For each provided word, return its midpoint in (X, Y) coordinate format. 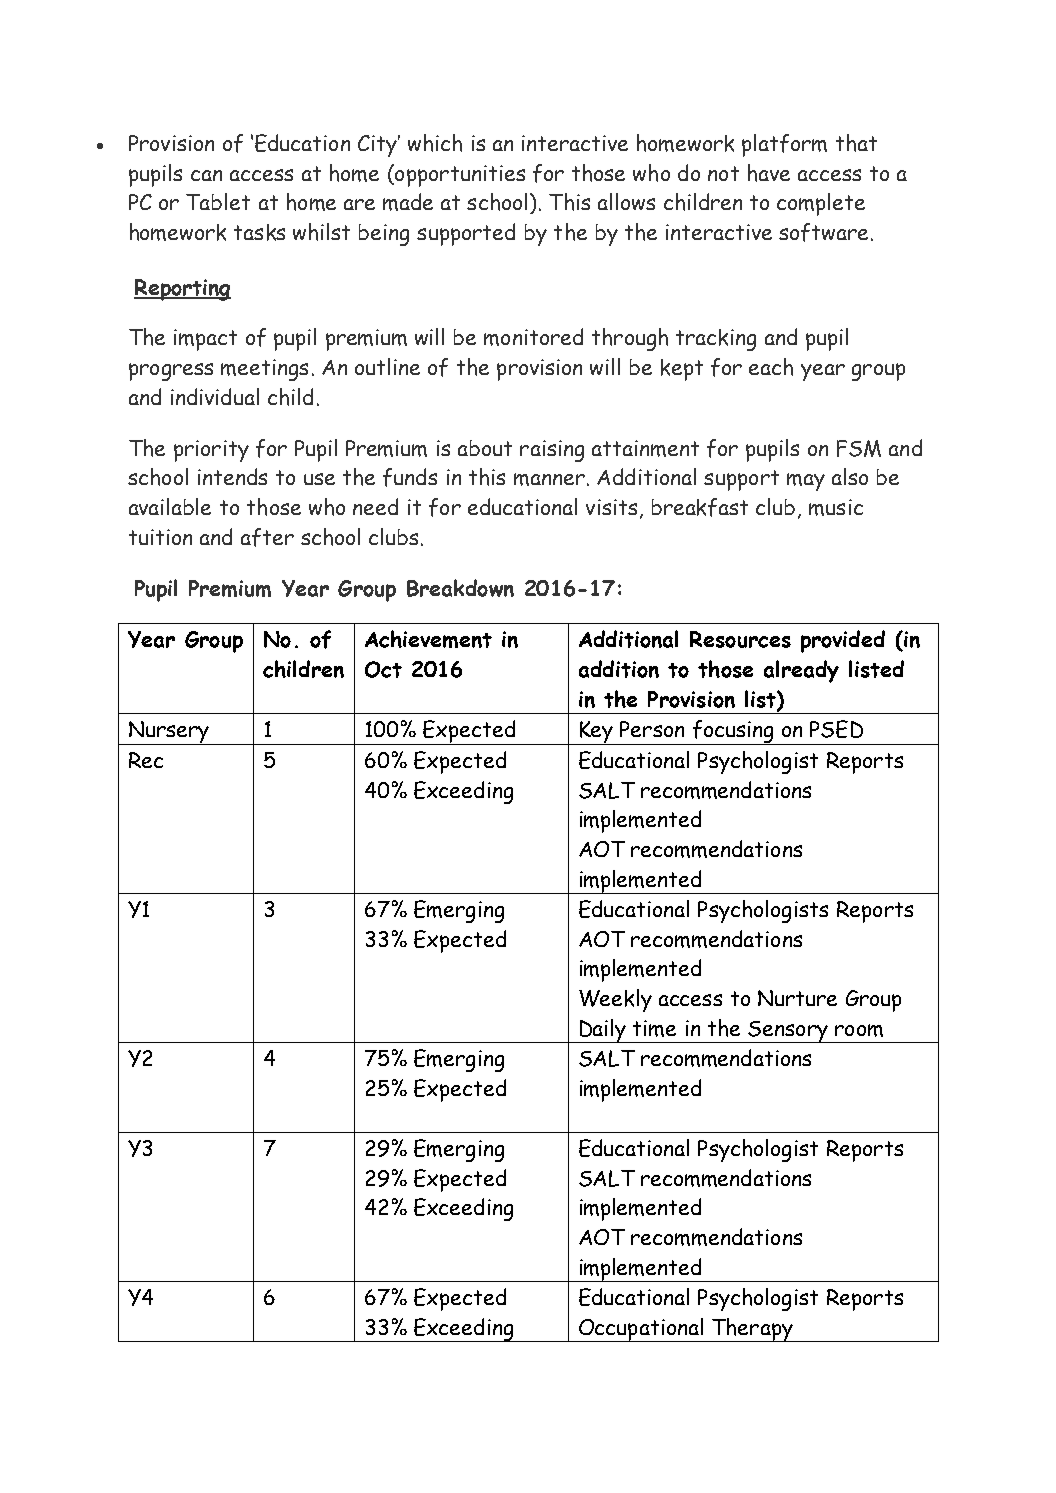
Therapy (752, 1330)
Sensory (788, 1032)
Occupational (641, 1330)
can (206, 175)
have (769, 173)
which (435, 143)
